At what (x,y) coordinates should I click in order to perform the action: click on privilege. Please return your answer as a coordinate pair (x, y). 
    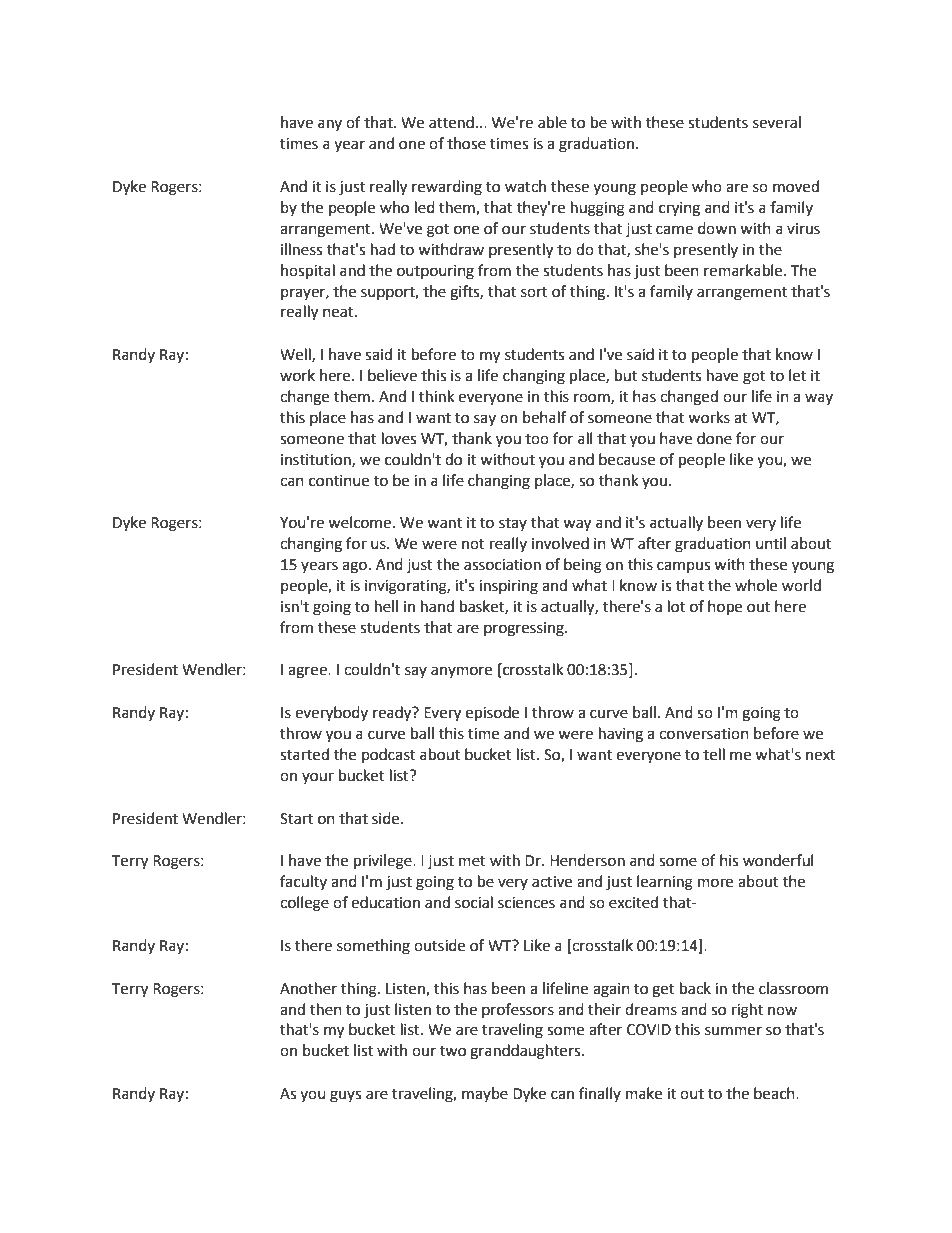
    Looking at the image, I should click on (384, 862).
